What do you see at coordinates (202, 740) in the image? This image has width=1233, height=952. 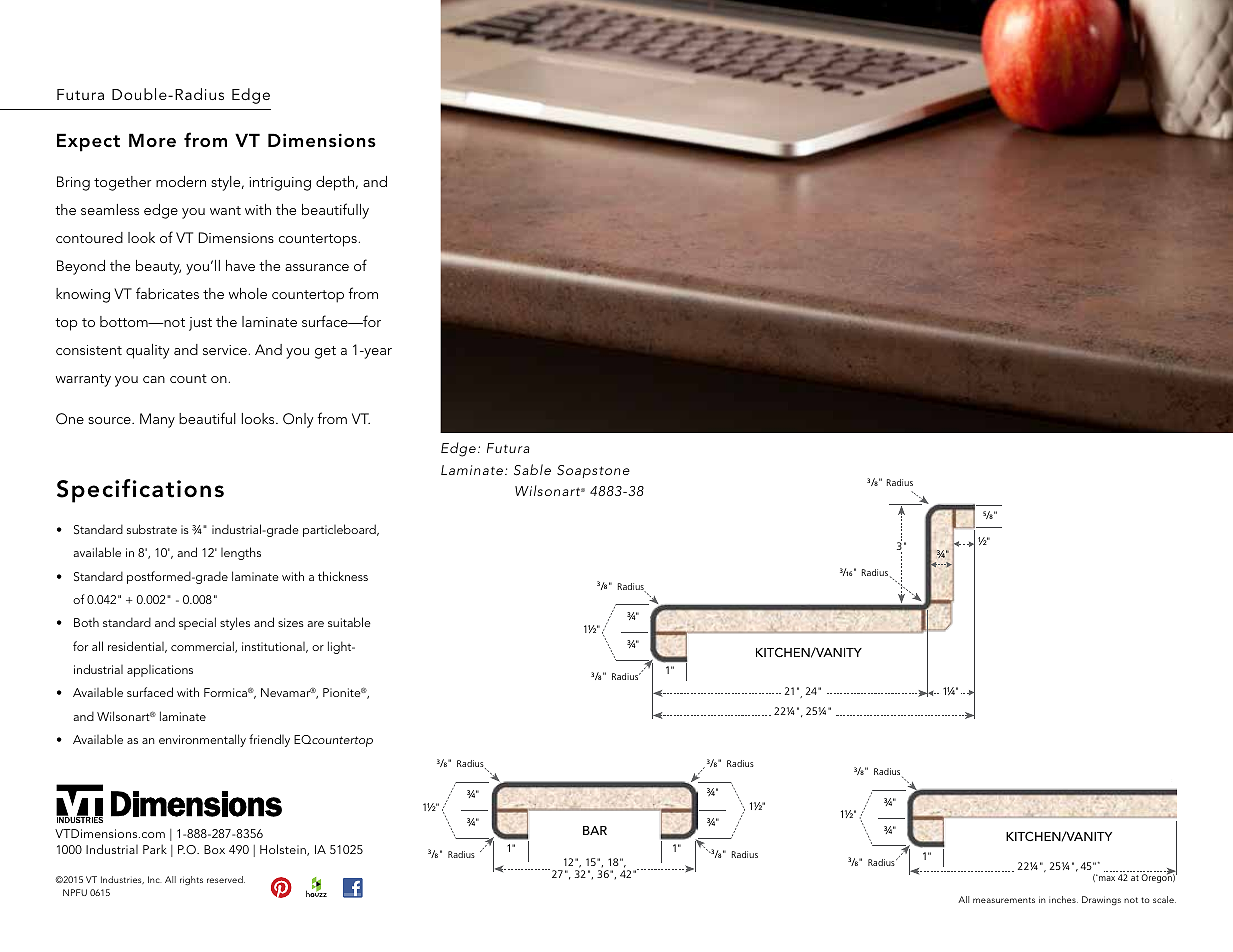 I see `environmentally` at bounding box center [202, 740].
